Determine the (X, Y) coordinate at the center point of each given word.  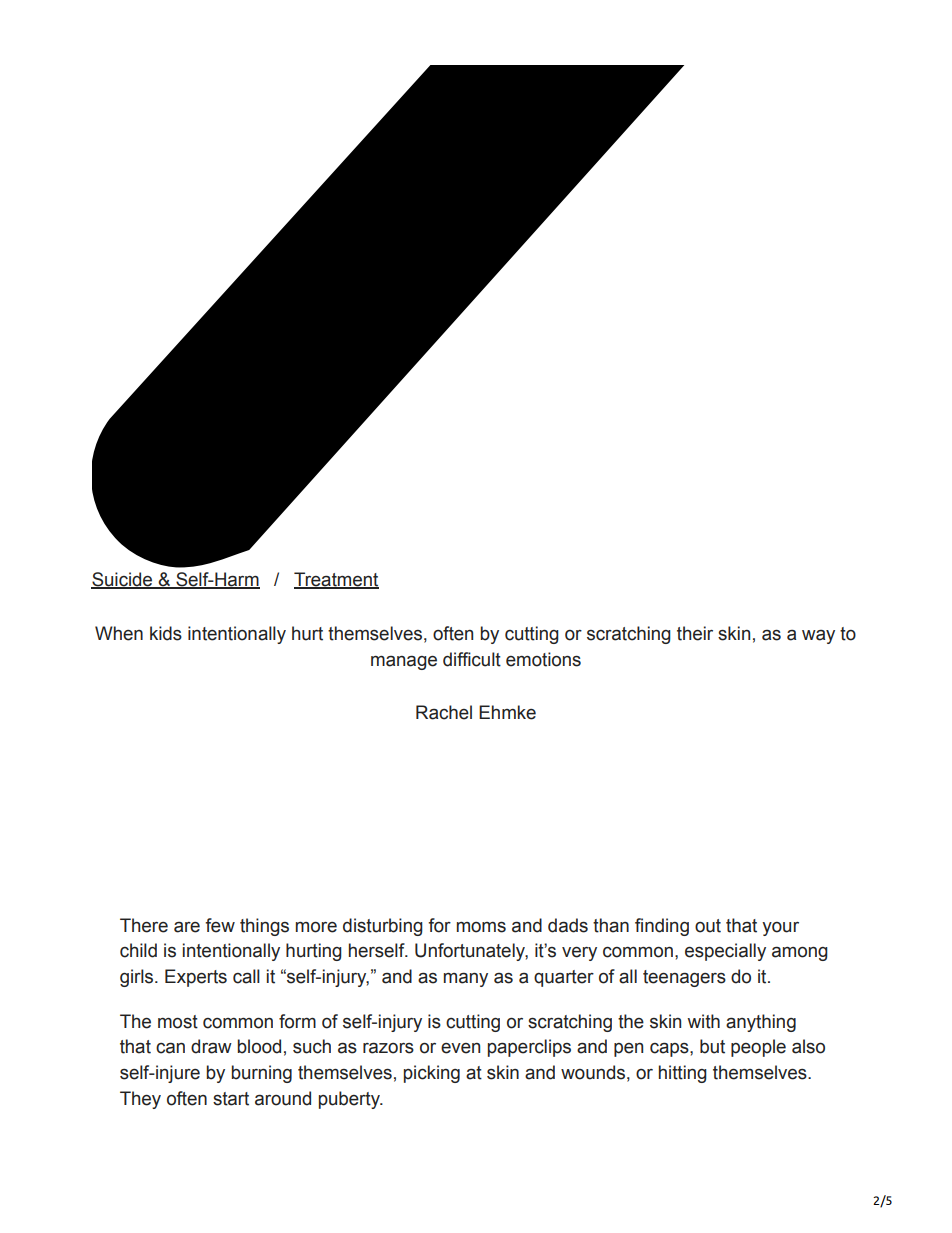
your (780, 929)
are (187, 927)
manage (404, 662)
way (818, 637)
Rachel (444, 712)
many (466, 979)
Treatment (336, 580)
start (231, 1099)
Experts (196, 978)
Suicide (123, 580)
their (695, 633)
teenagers (684, 978)
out (708, 926)
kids (166, 633)
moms (481, 927)
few (220, 925)
